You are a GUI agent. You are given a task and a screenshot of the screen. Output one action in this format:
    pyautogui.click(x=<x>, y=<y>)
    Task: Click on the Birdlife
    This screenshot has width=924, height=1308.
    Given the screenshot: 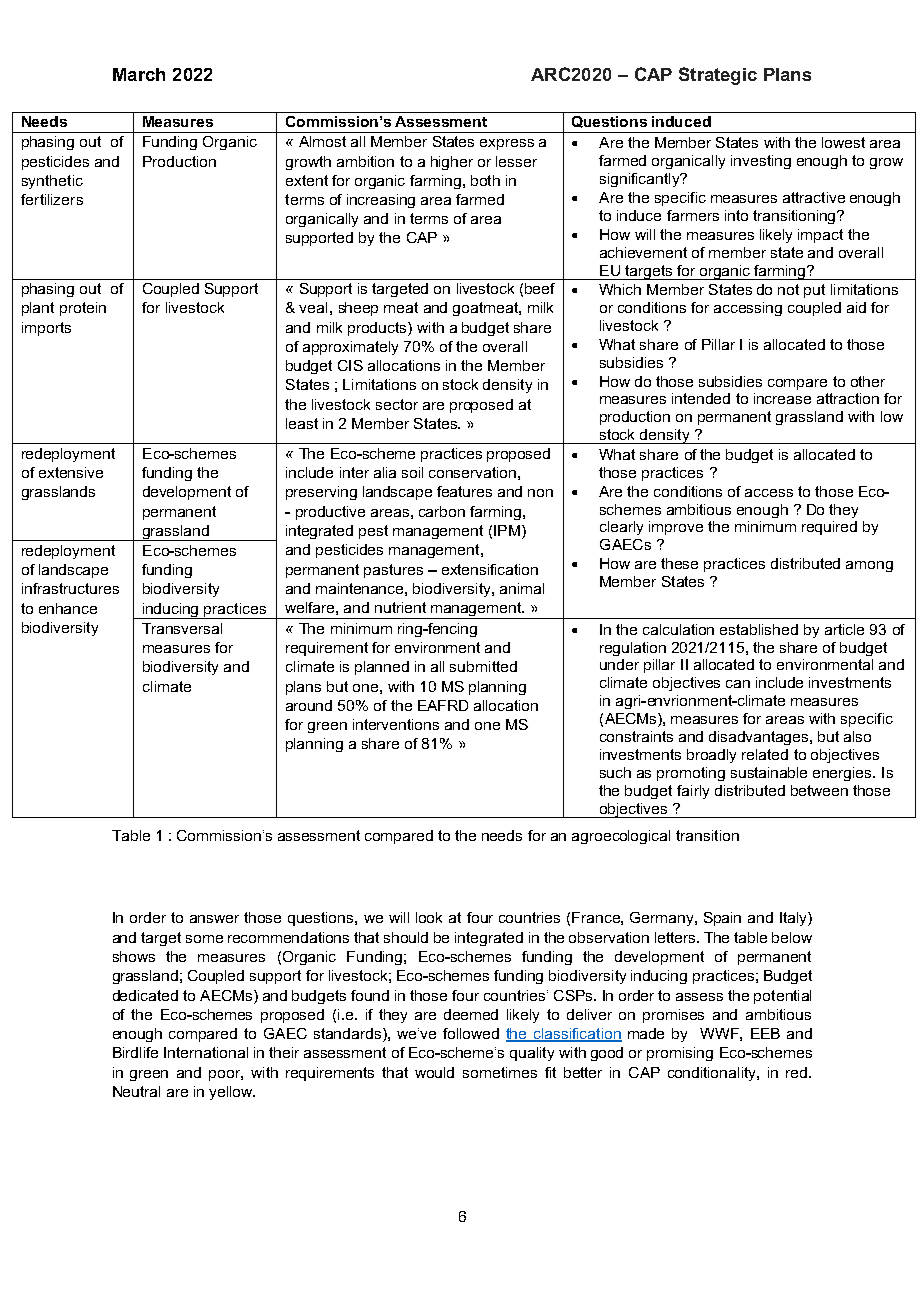 What is the action you would take?
    pyautogui.click(x=135, y=1052)
